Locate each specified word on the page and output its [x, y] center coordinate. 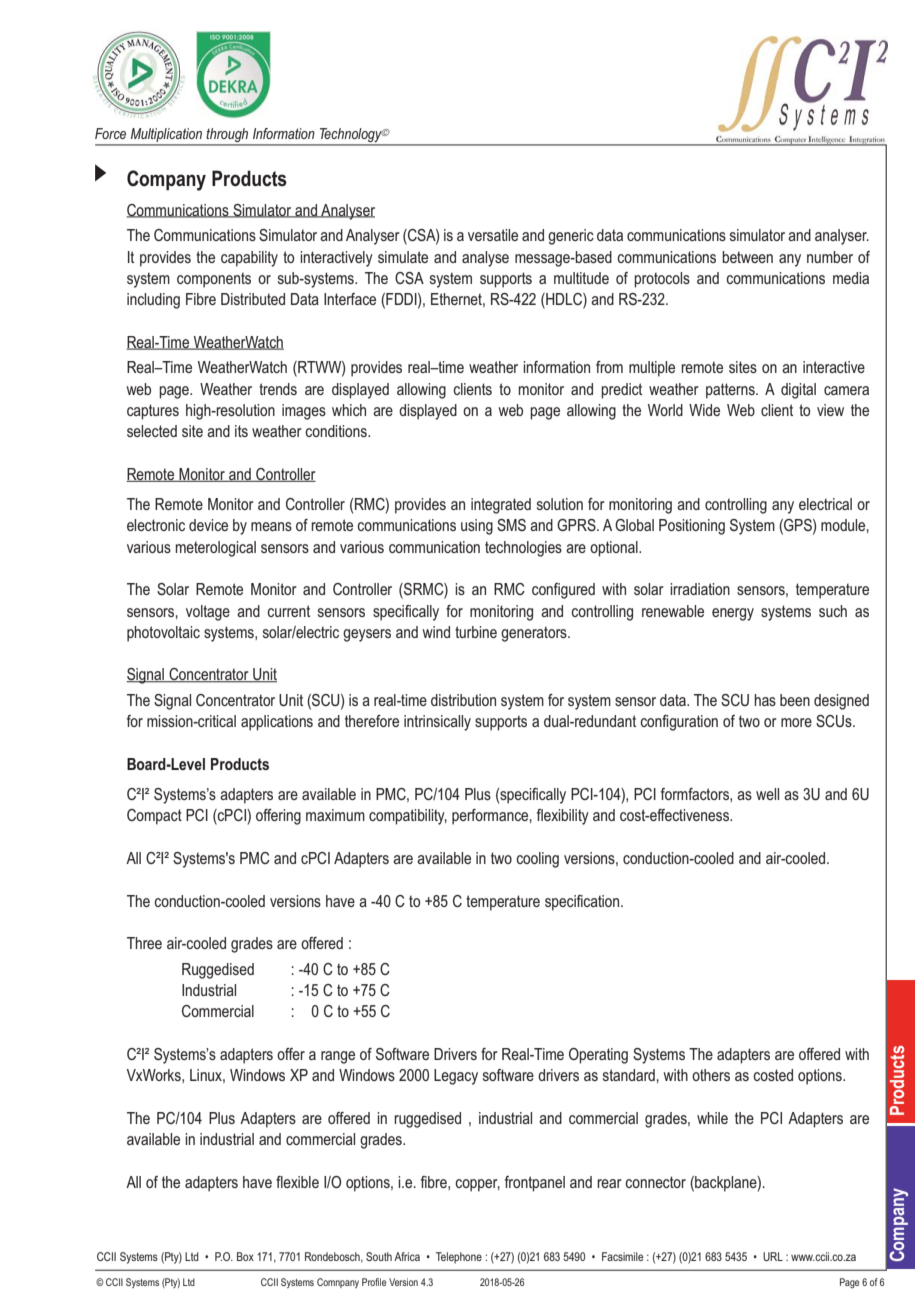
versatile [493, 235]
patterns [731, 391]
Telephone [459, 1258]
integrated [501, 506]
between [747, 257]
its [241, 431]
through [228, 136]
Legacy [456, 1077]
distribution [463, 700]
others [711, 1075]
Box [245, 1256]
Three [144, 943]
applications [277, 723]
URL [773, 1256]
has [765, 700]
